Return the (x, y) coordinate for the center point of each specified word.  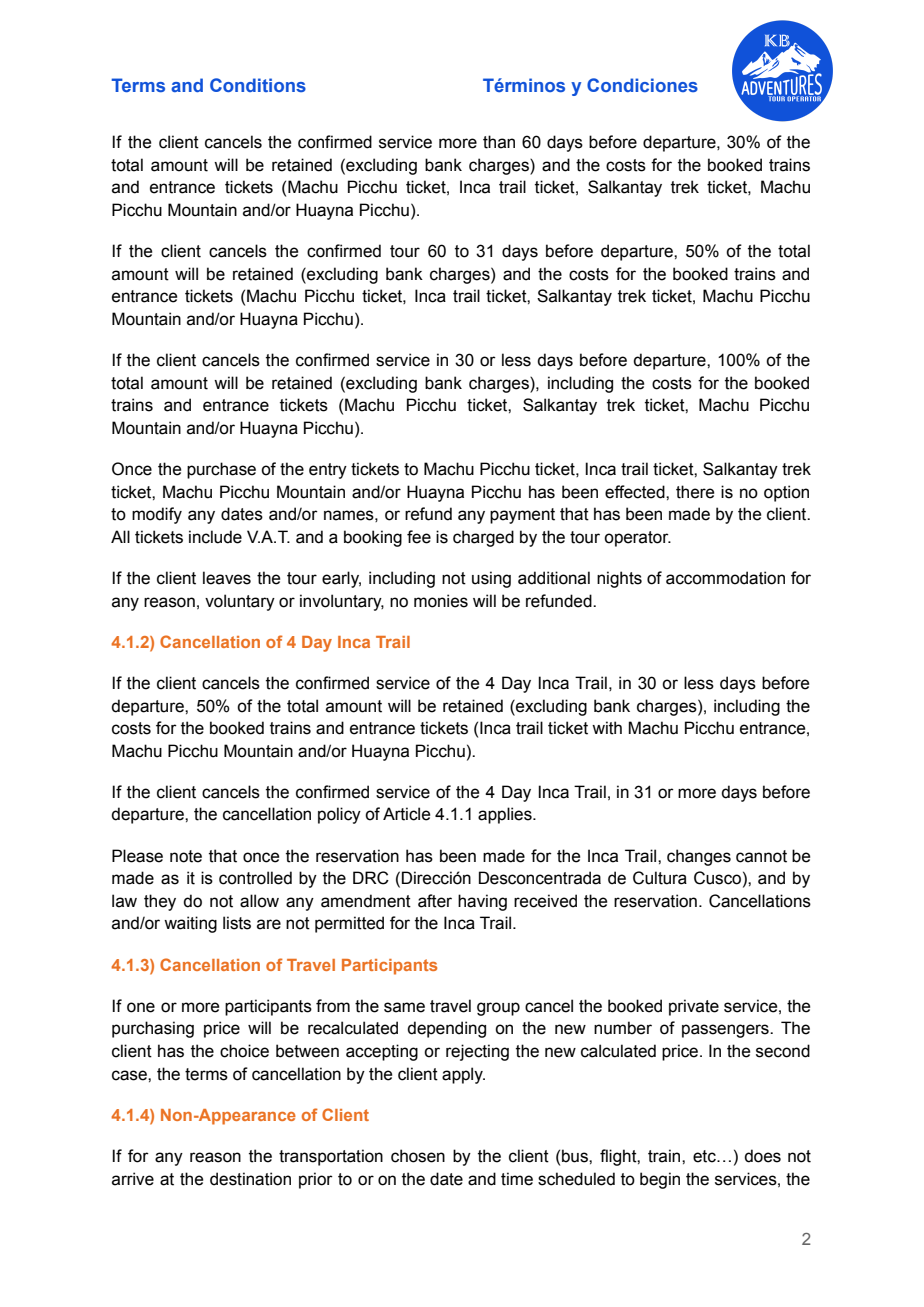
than (499, 142)
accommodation (725, 578)
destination (250, 1179)
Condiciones (642, 85)
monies (441, 601)
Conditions (258, 85)
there (695, 492)
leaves (227, 578)
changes (699, 857)
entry (328, 471)
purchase (221, 470)
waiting (190, 924)
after (435, 901)
